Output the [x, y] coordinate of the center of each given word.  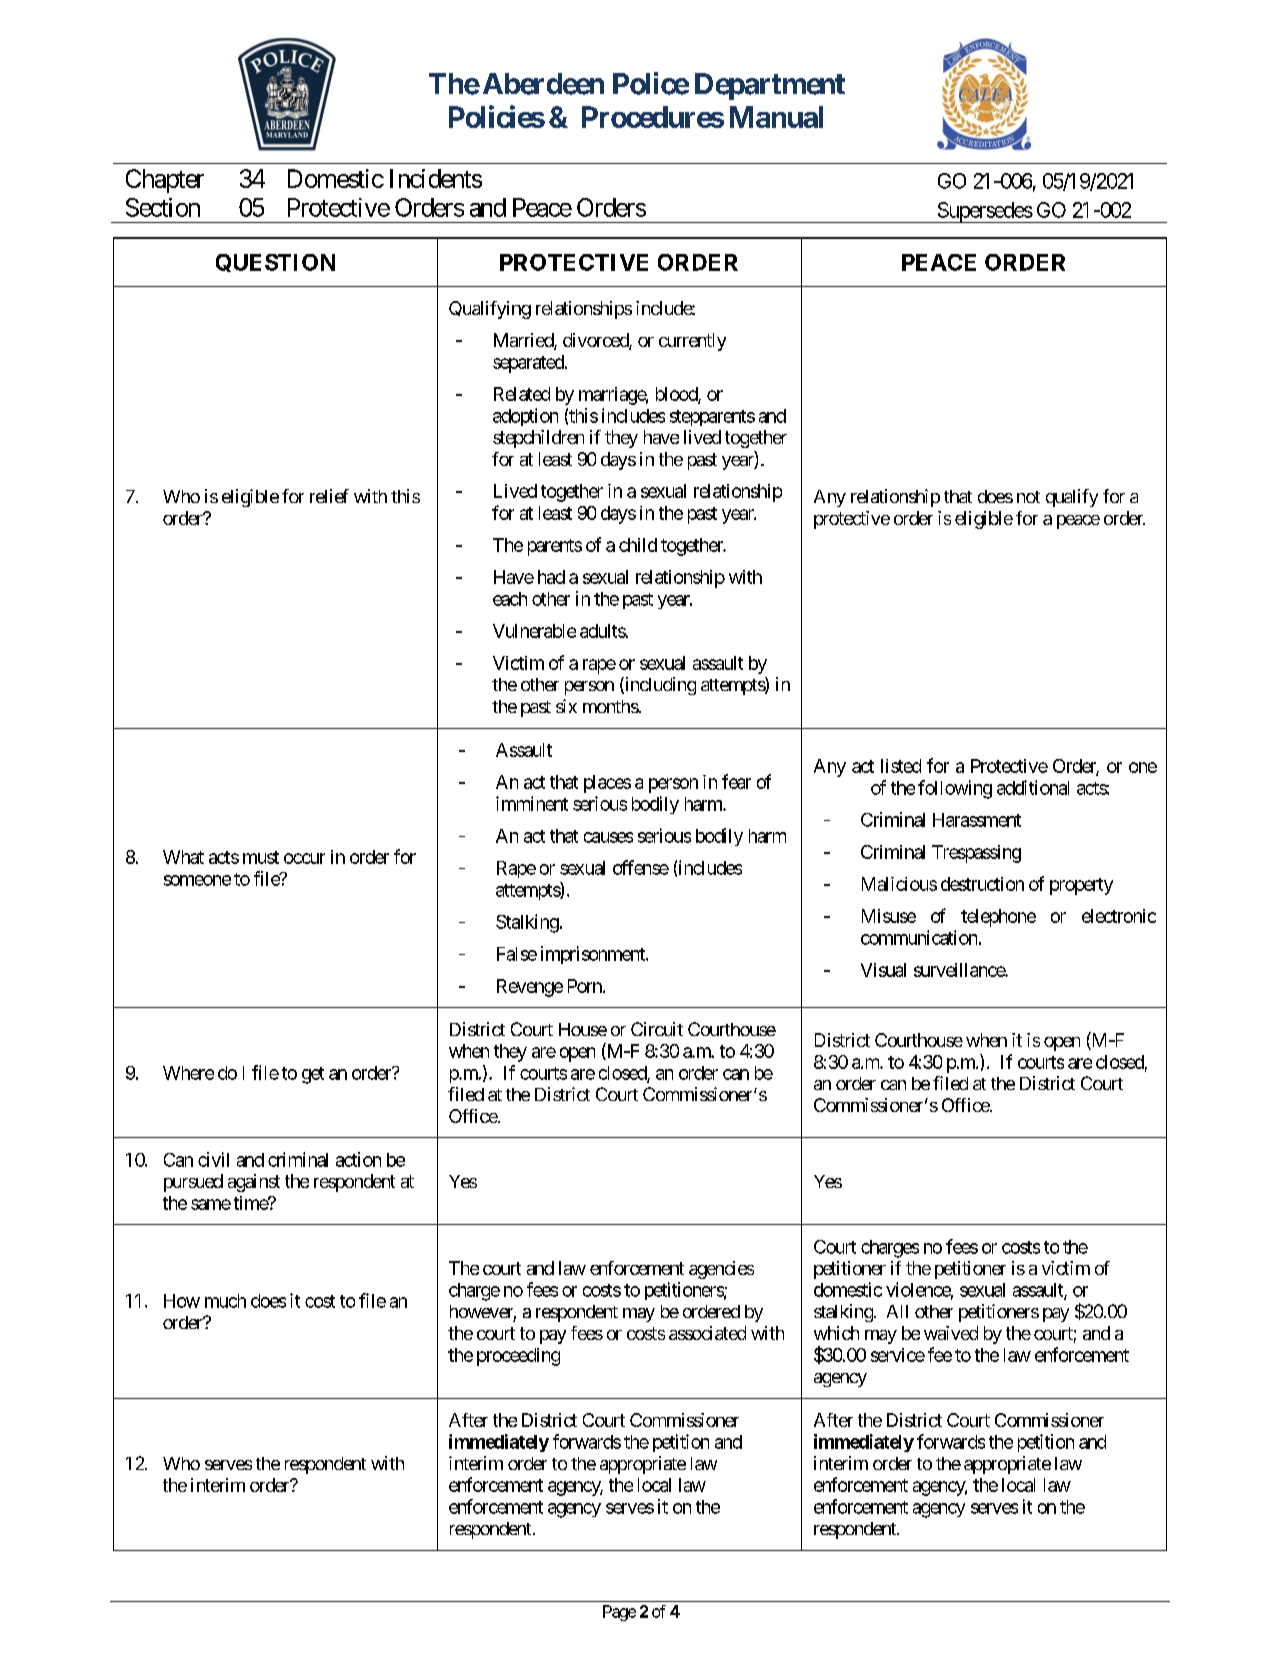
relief [329, 496]
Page [619, 1613]
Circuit [657, 1029]
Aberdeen [543, 84]
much [225, 1301]
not [1028, 497]
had [551, 577]
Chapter [165, 181]
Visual [883, 970]
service [898, 1355]
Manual [776, 117]
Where [188, 1073]
